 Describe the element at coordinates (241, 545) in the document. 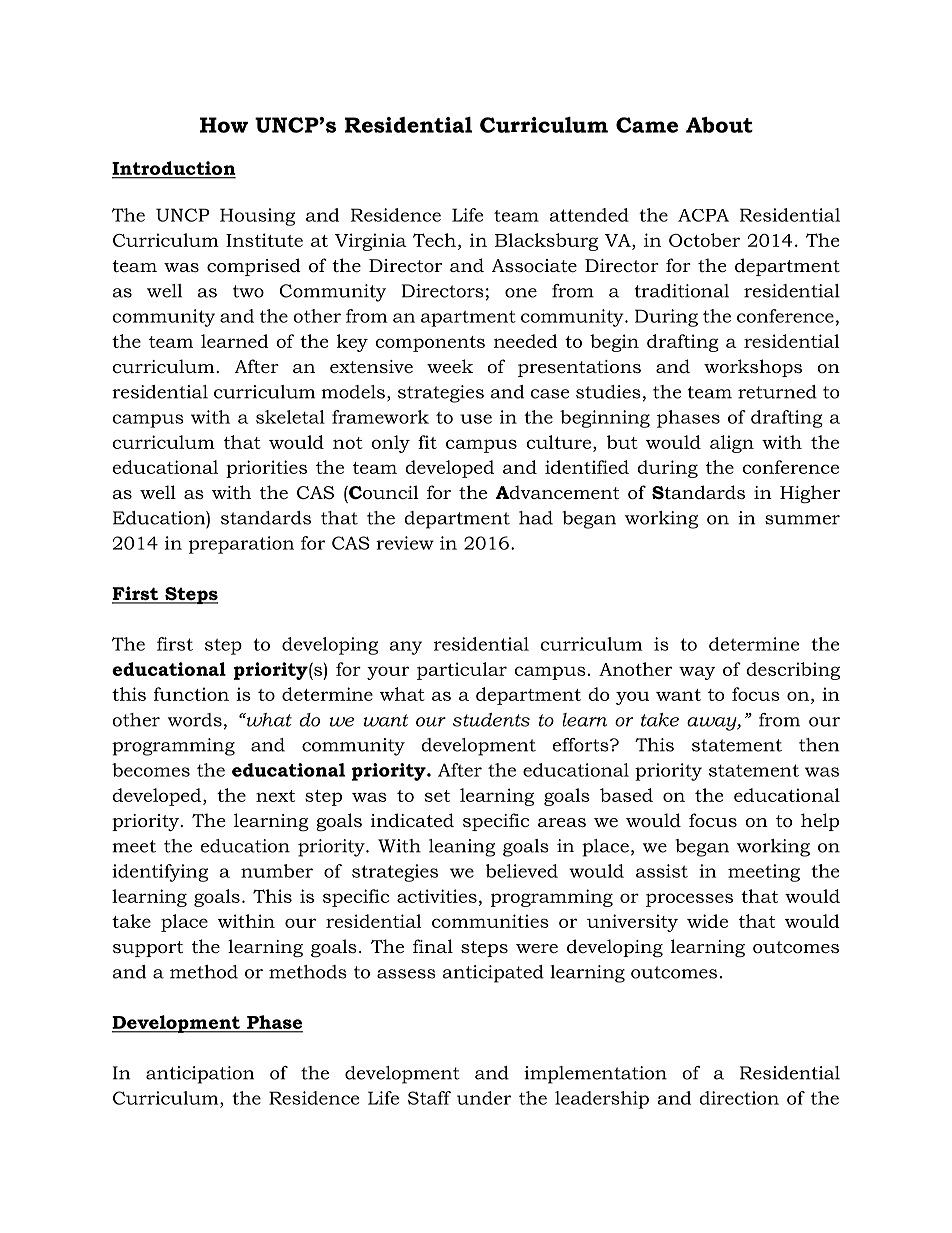

I see `preparation` at that location.
